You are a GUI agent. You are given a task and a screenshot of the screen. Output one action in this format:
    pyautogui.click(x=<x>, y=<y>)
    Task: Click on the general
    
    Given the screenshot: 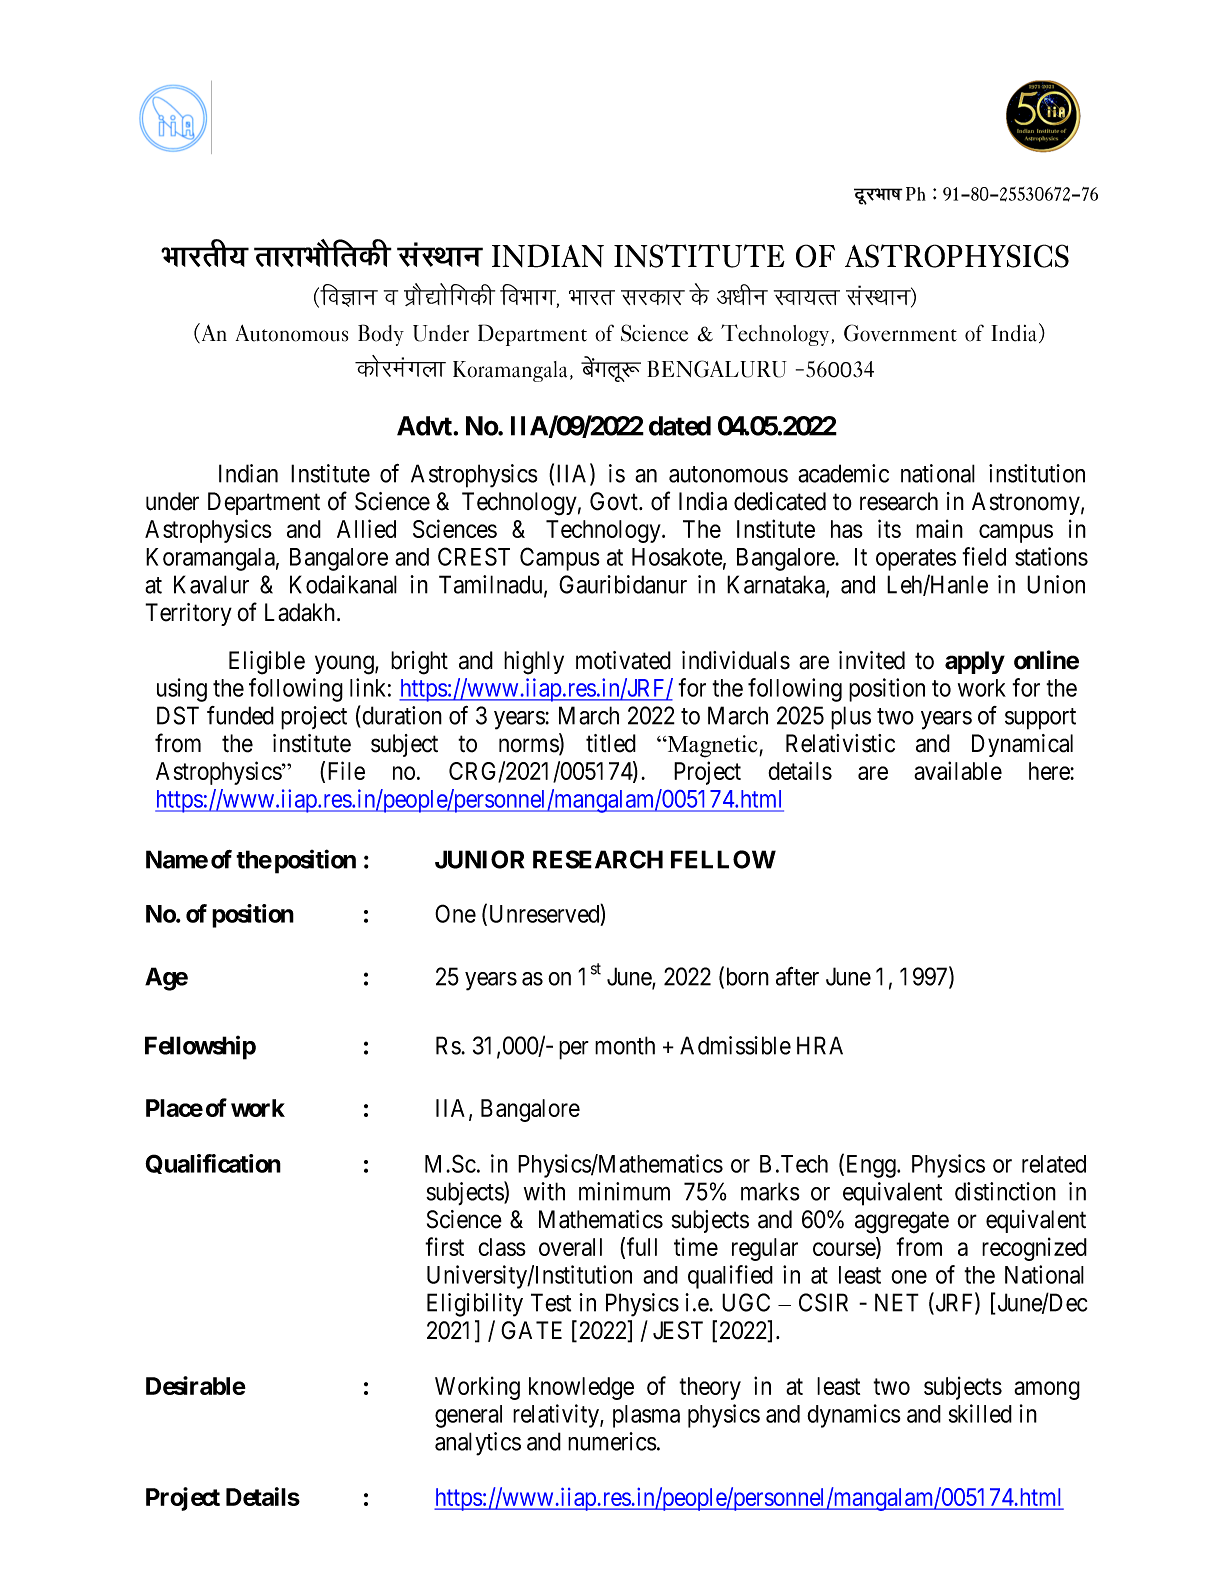 What is the action you would take?
    pyautogui.click(x=468, y=1416)
